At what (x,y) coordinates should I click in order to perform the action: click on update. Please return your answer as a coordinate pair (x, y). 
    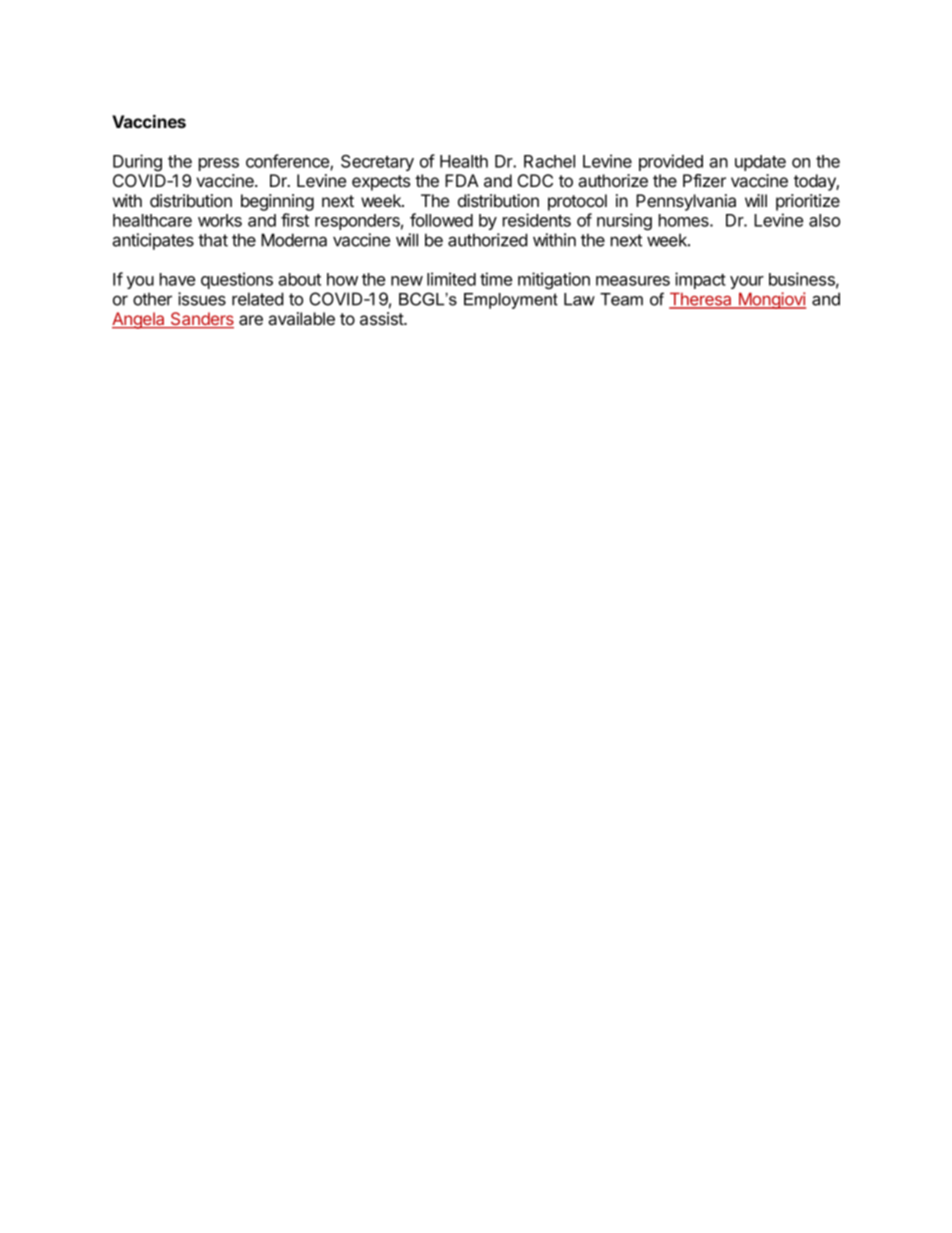
    Looking at the image, I should click on (760, 163).
